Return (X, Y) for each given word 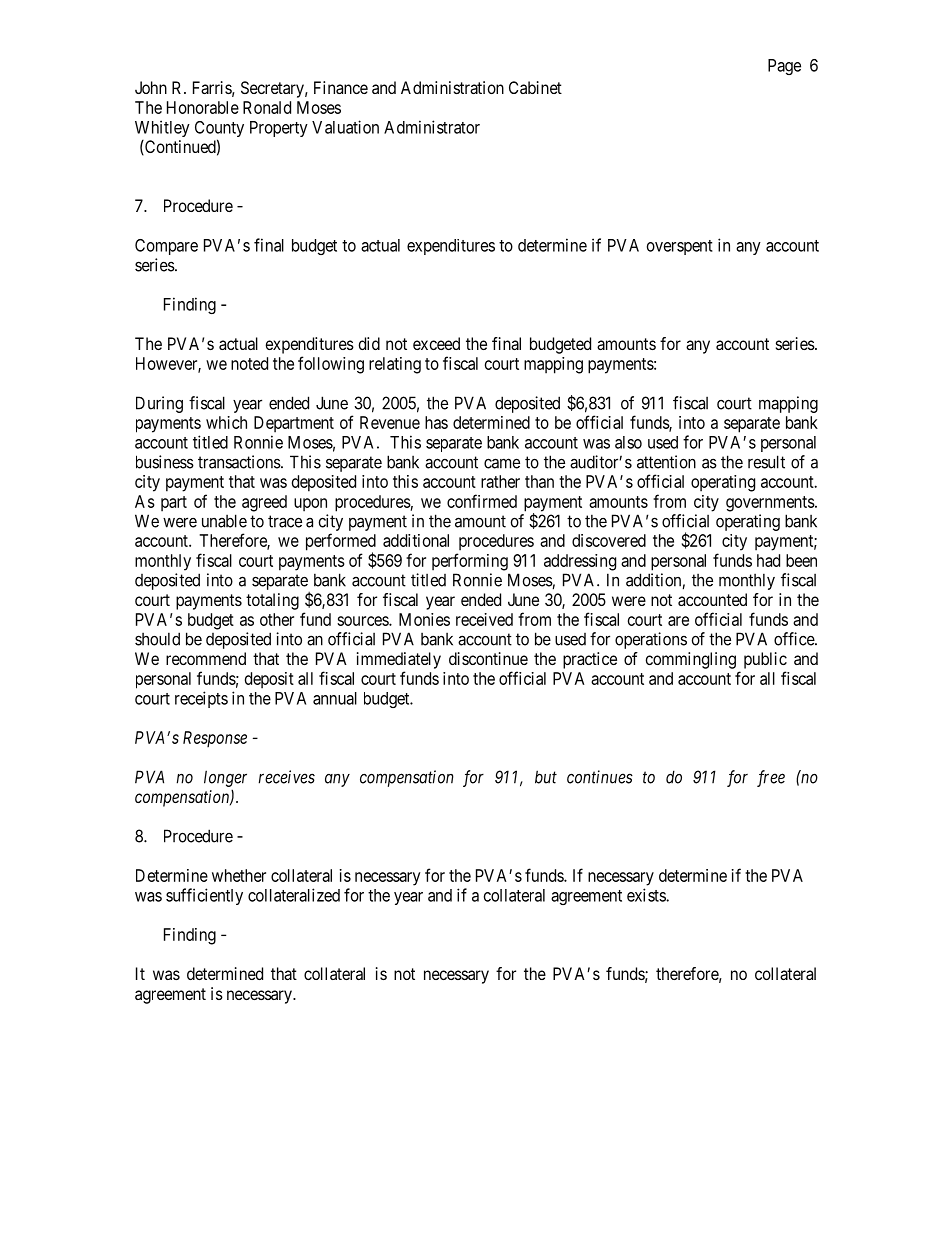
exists (647, 895)
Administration (452, 87)
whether (239, 875)
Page (784, 67)
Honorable (203, 107)
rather (500, 481)
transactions (239, 462)
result (766, 462)
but (546, 777)
